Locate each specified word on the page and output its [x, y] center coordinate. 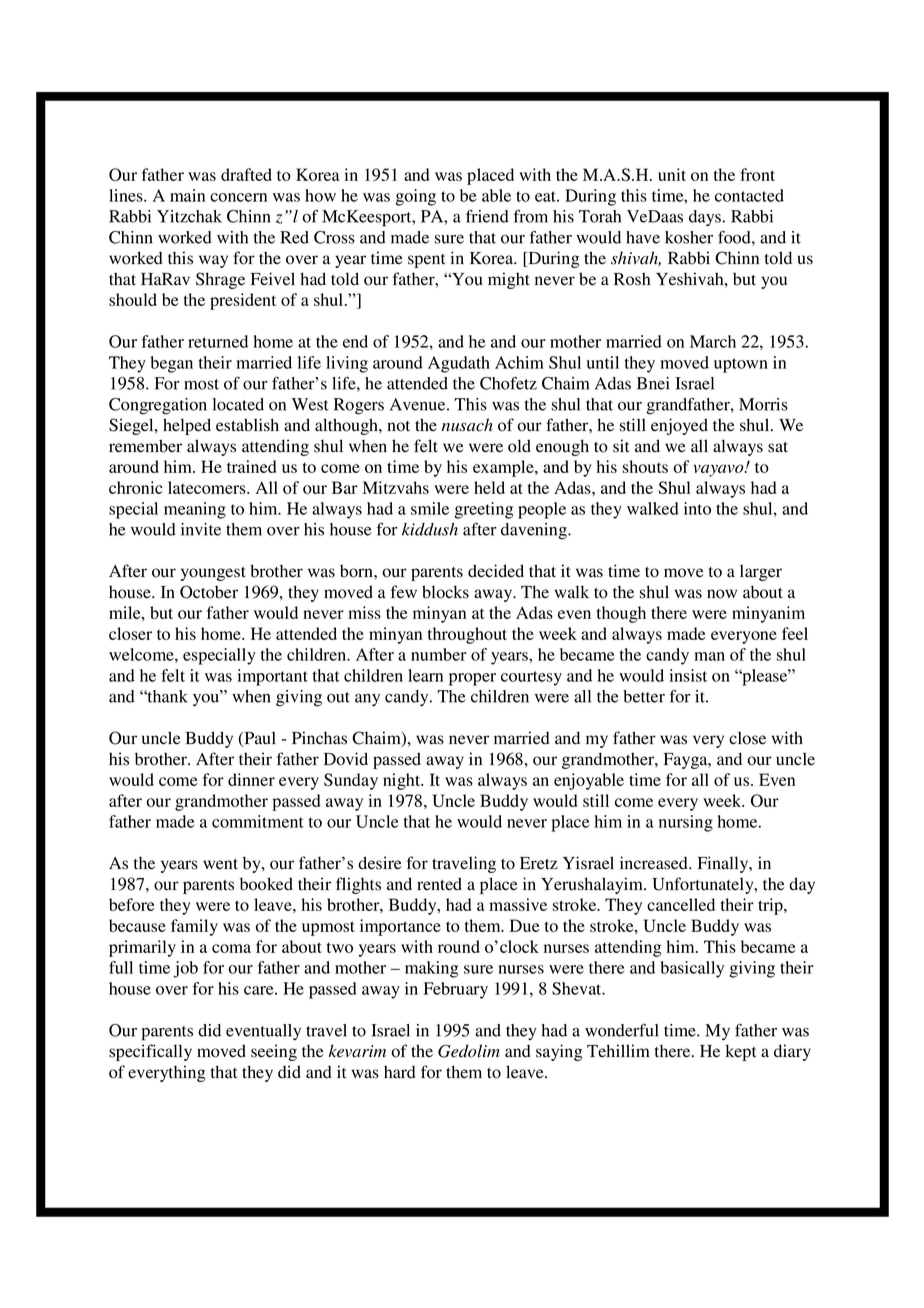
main [187, 195]
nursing [686, 823]
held [489, 487]
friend [487, 216]
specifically [150, 1052]
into [697, 508]
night [403, 781]
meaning [195, 510]
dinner [251, 779]
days [705, 218]
